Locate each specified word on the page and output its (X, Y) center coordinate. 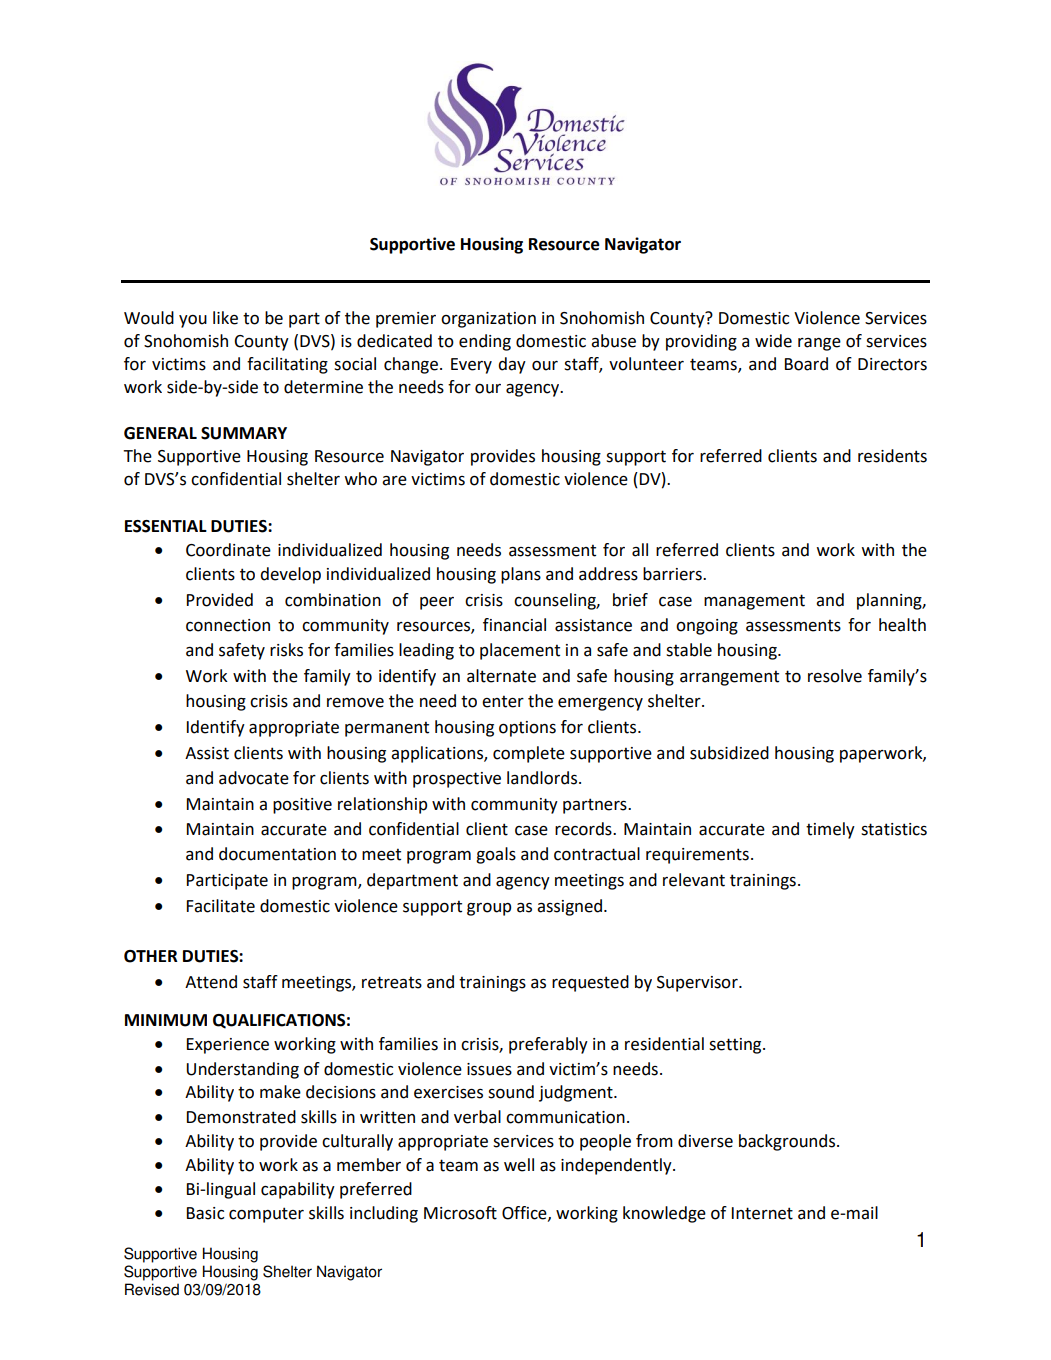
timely (830, 830)
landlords (543, 778)
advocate (254, 778)
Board (806, 364)
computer (266, 1215)
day (512, 365)
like (225, 318)
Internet (762, 1213)
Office (525, 1213)
